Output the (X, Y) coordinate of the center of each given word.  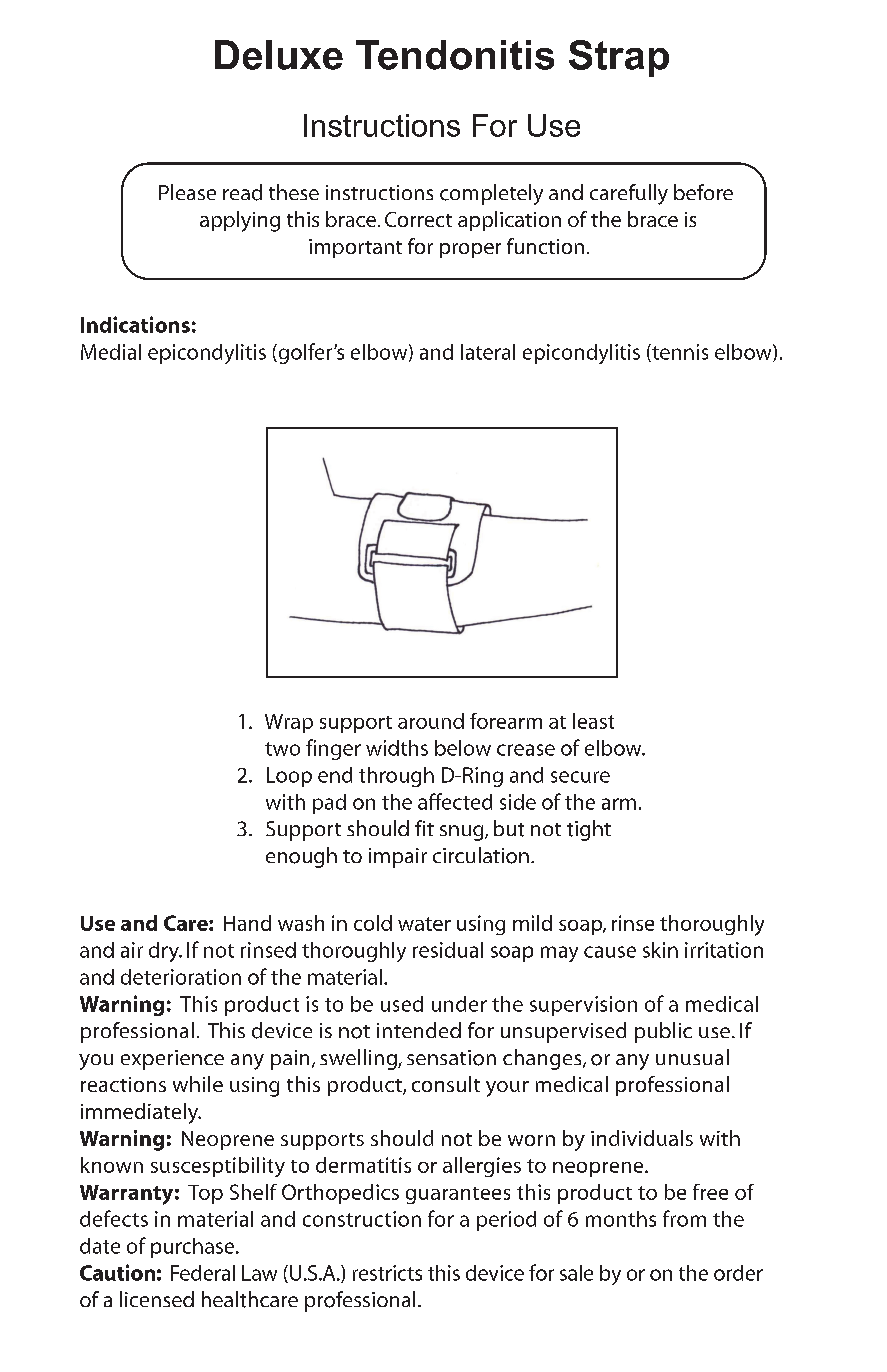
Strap (619, 58)
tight (589, 830)
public (663, 1032)
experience (172, 1060)
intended (419, 1030)
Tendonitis (455, 55)
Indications (135, 324)
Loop (289, 777)
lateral (488, 352)
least (593, 721)
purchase (194, 1248)
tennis (679, 353)
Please (187, 192)
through (396, 777)
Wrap (289, 723)
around (431, 721)
